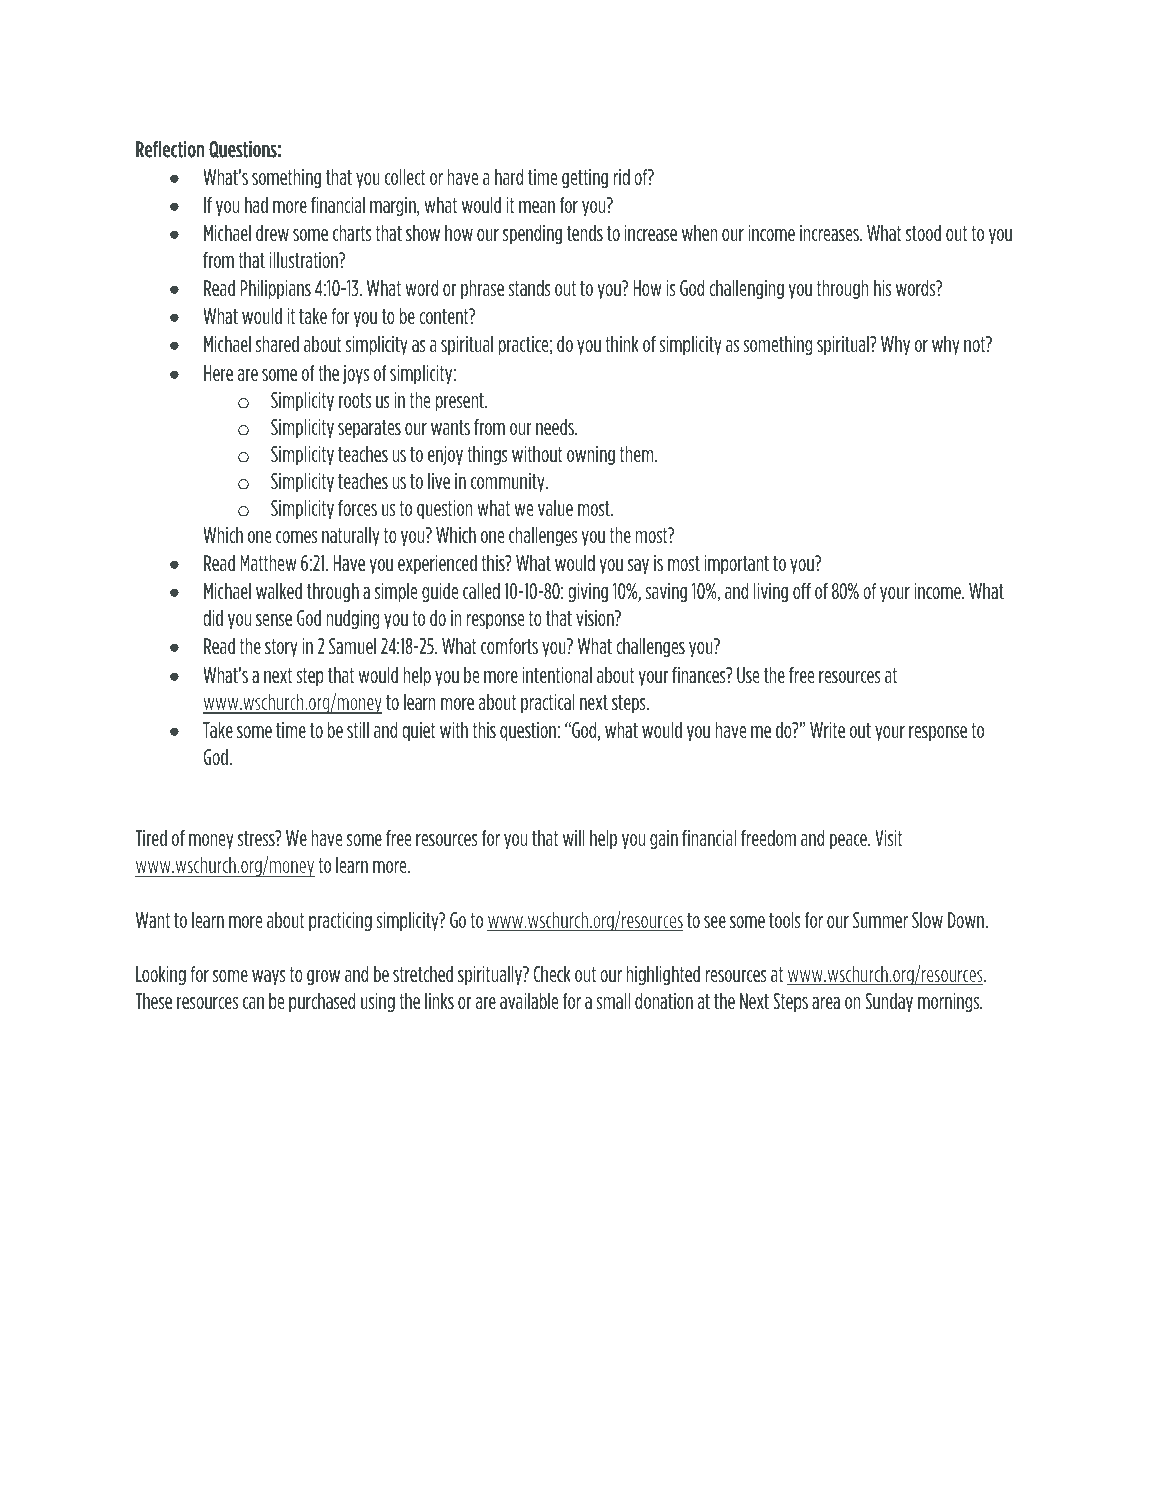 Image resolution: width=1151 pixels, height=1490 pixels. I want to click on stood, so click(923, 233).
